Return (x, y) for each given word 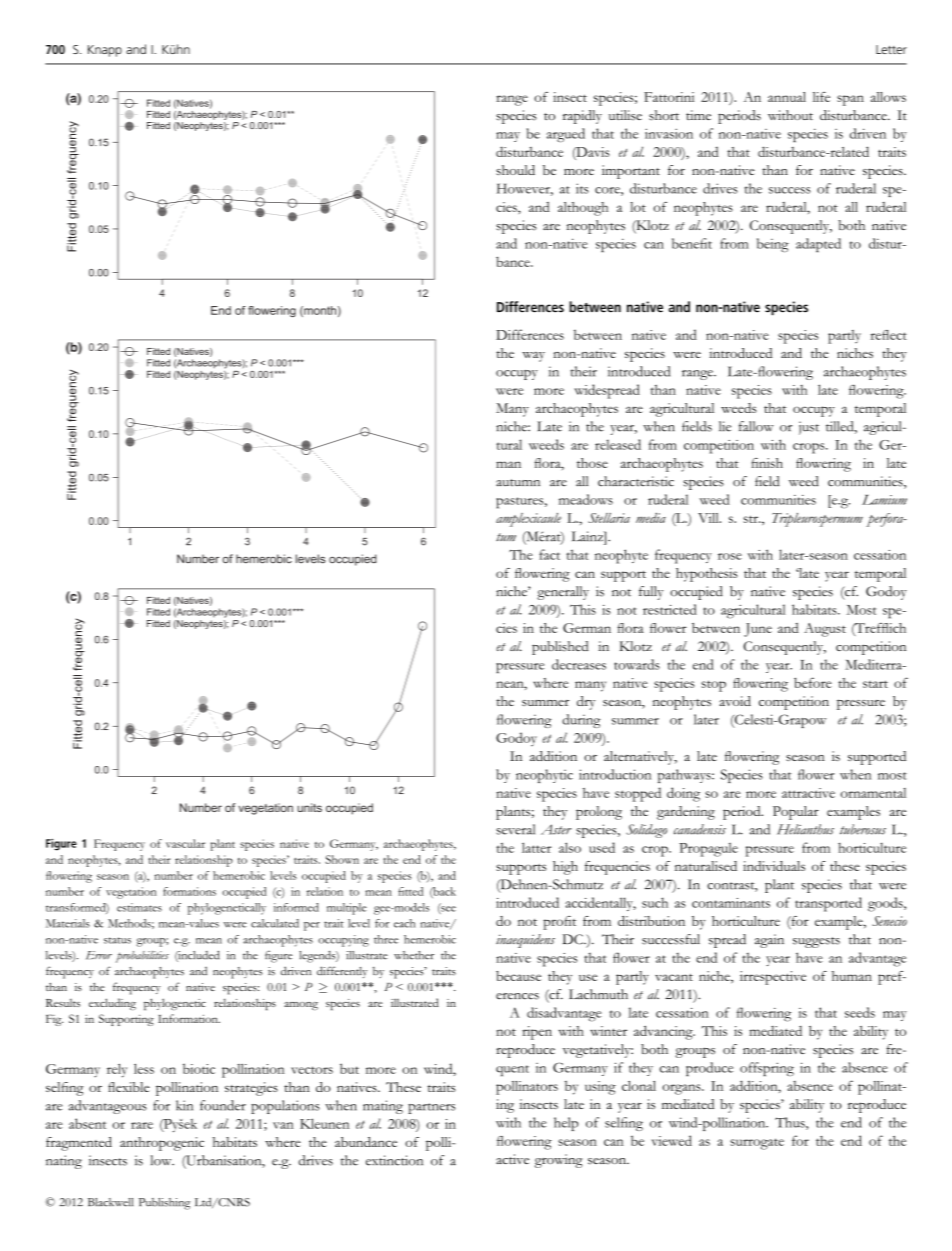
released (618, 444)
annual (787, 97)
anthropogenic (162, 1144)
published (560, 648)
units (309, 807)
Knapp (105, 51)
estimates (139, 907)
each (404, 923)
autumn (518, 483)
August (825, 630)
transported (828, 904)
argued (566, 135)
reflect (889, 335)
